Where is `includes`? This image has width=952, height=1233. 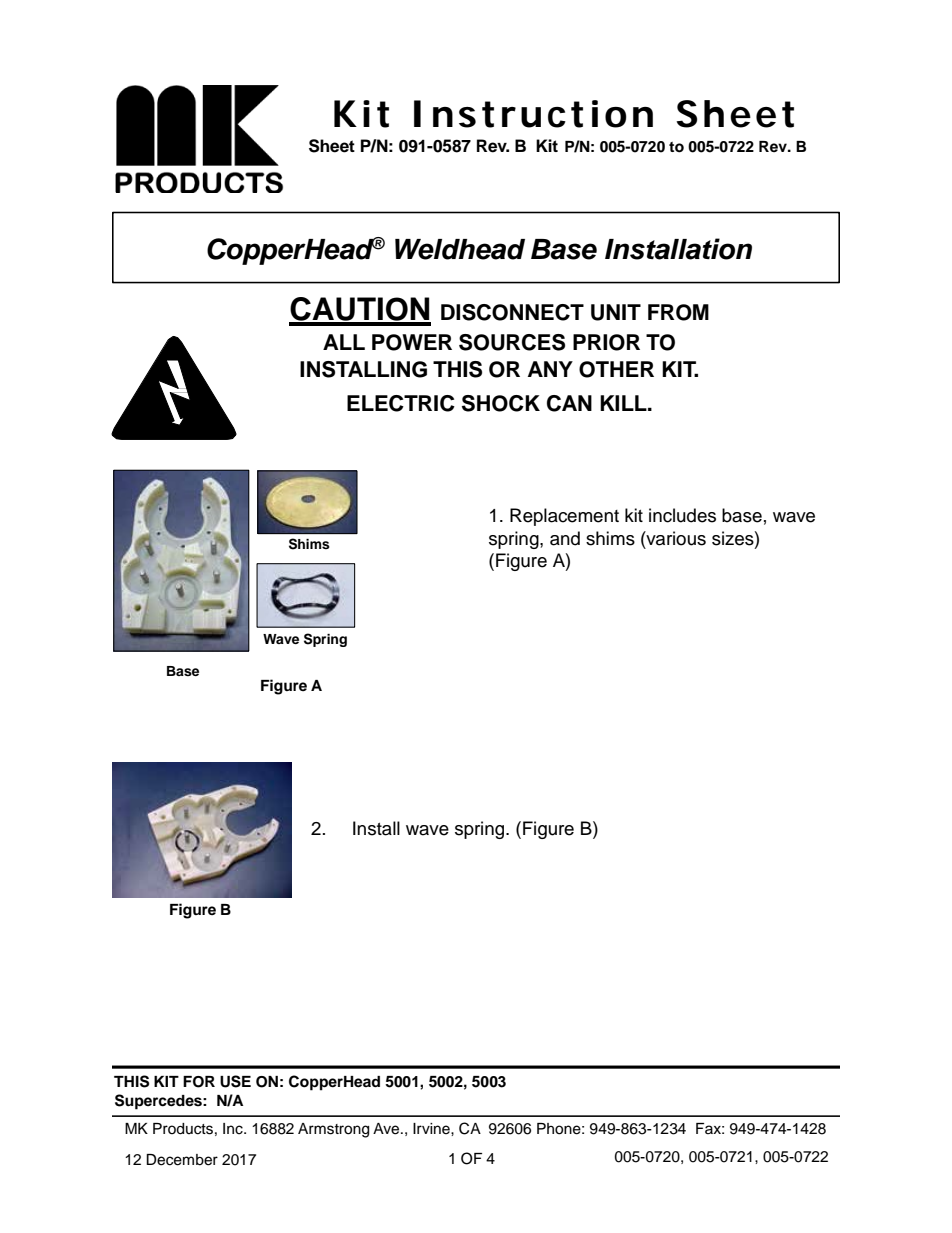 includes is located at coordinates (682, 515).
